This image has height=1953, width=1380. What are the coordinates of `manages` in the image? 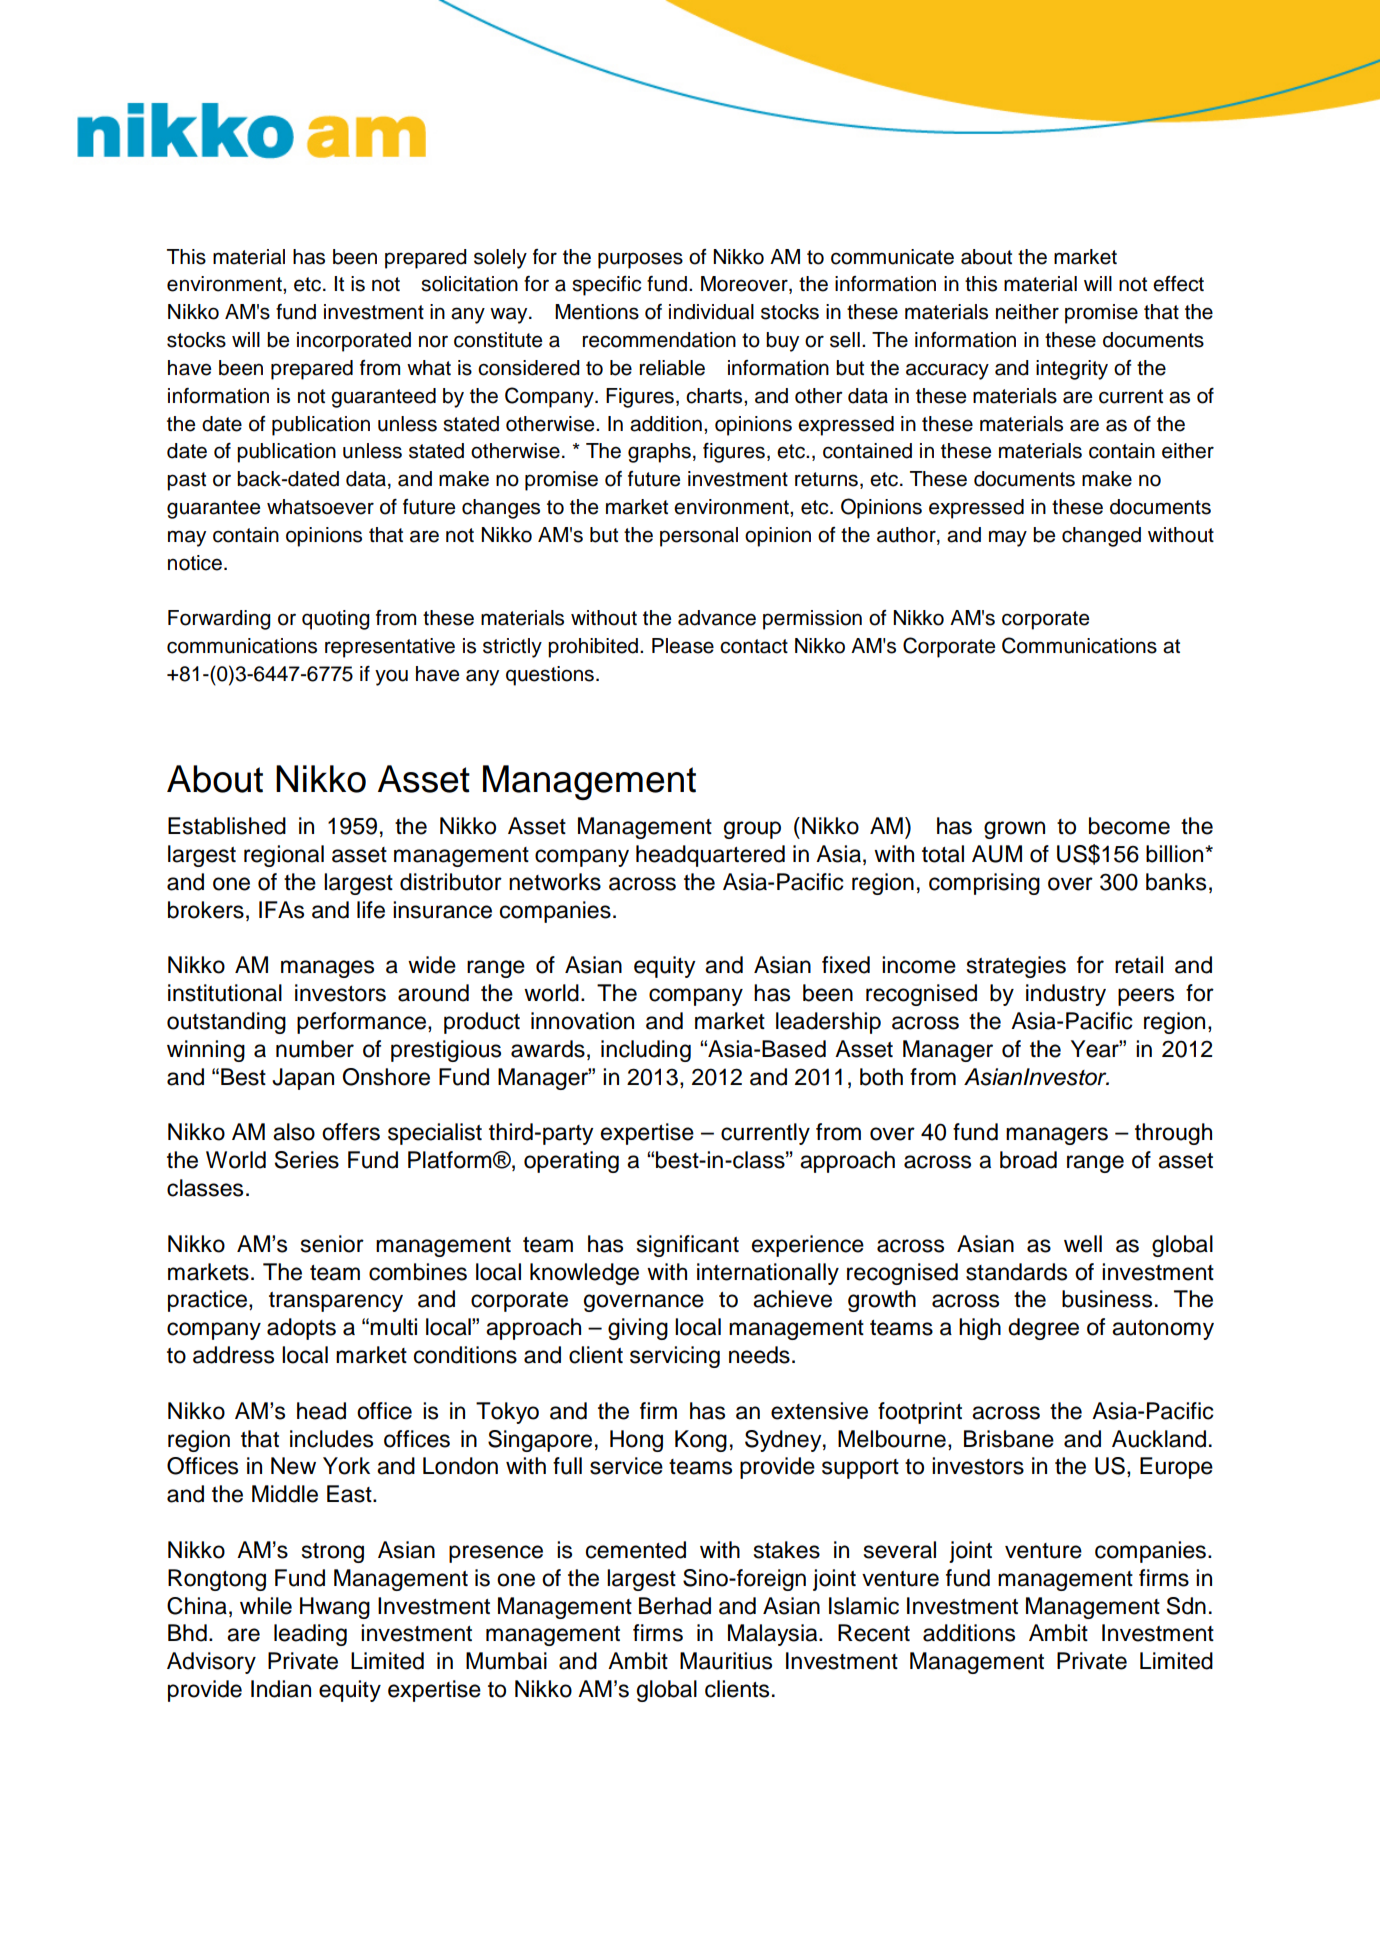 It's located at (327, 969).
